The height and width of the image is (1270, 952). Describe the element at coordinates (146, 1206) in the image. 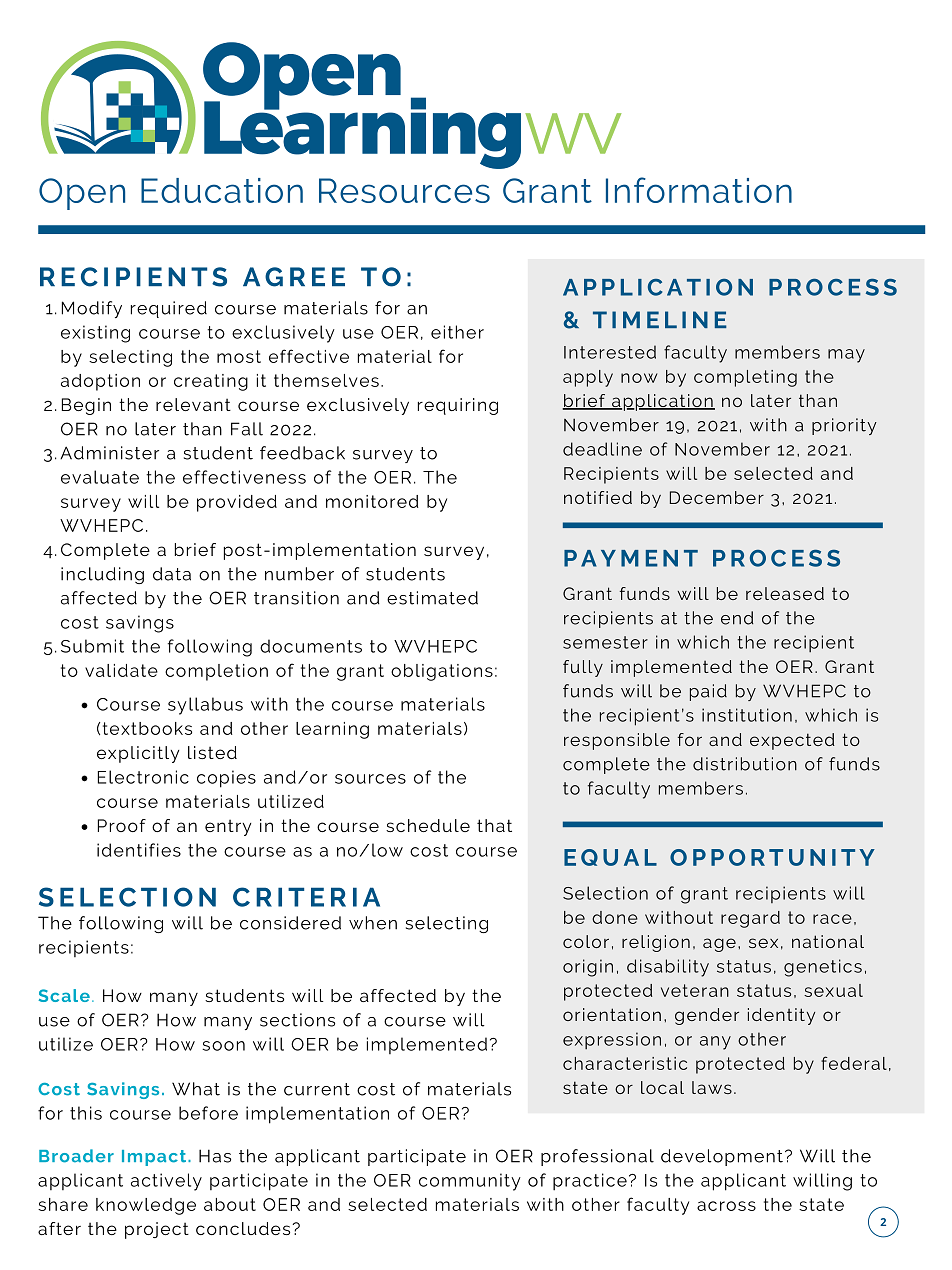

I see `knowledge` at that location.
